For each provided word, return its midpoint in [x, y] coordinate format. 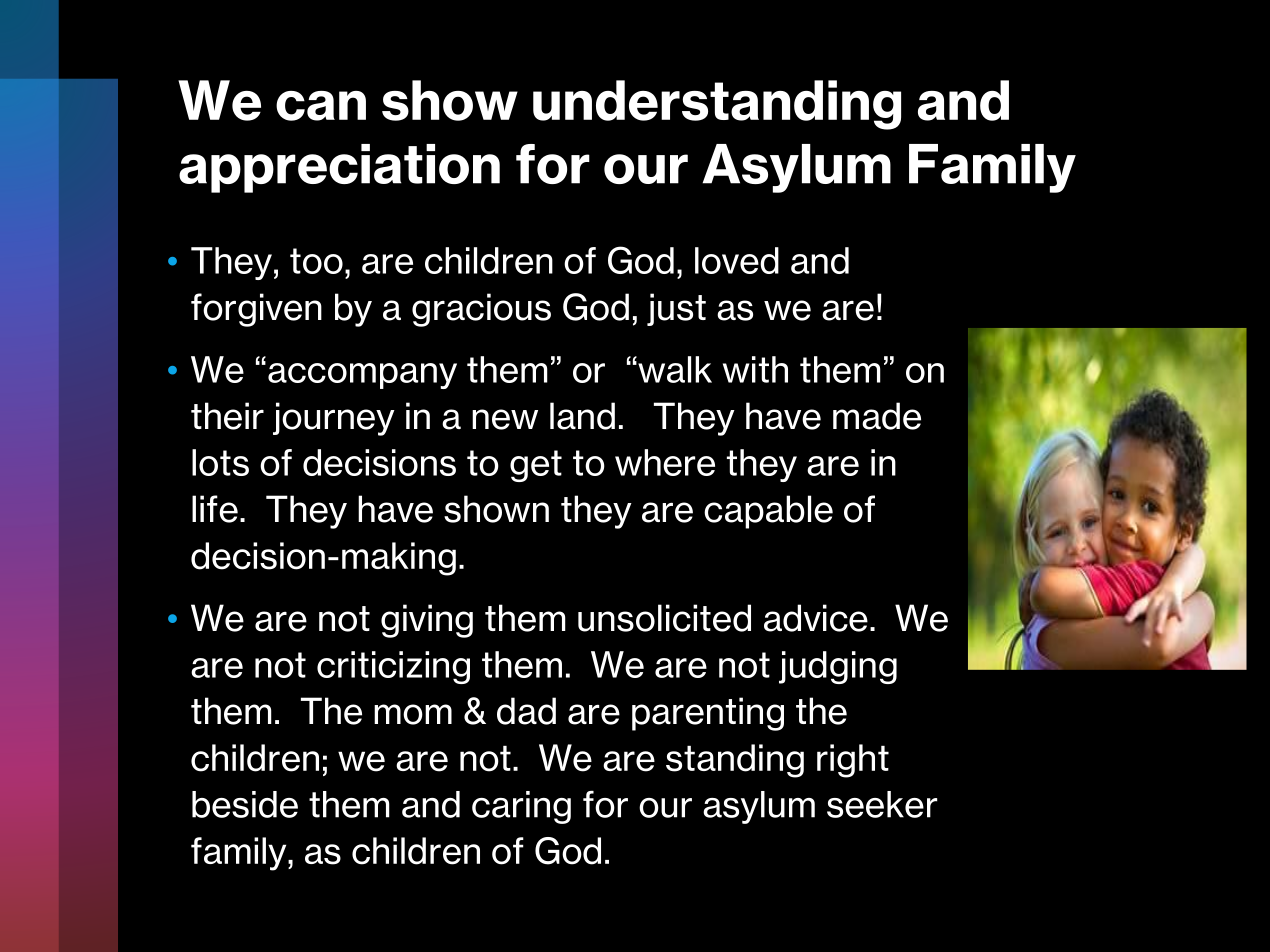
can [321, 106]
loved [737, 260]
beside [245, 804]
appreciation [339, 168]
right [853, 761]
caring [521, 807]
